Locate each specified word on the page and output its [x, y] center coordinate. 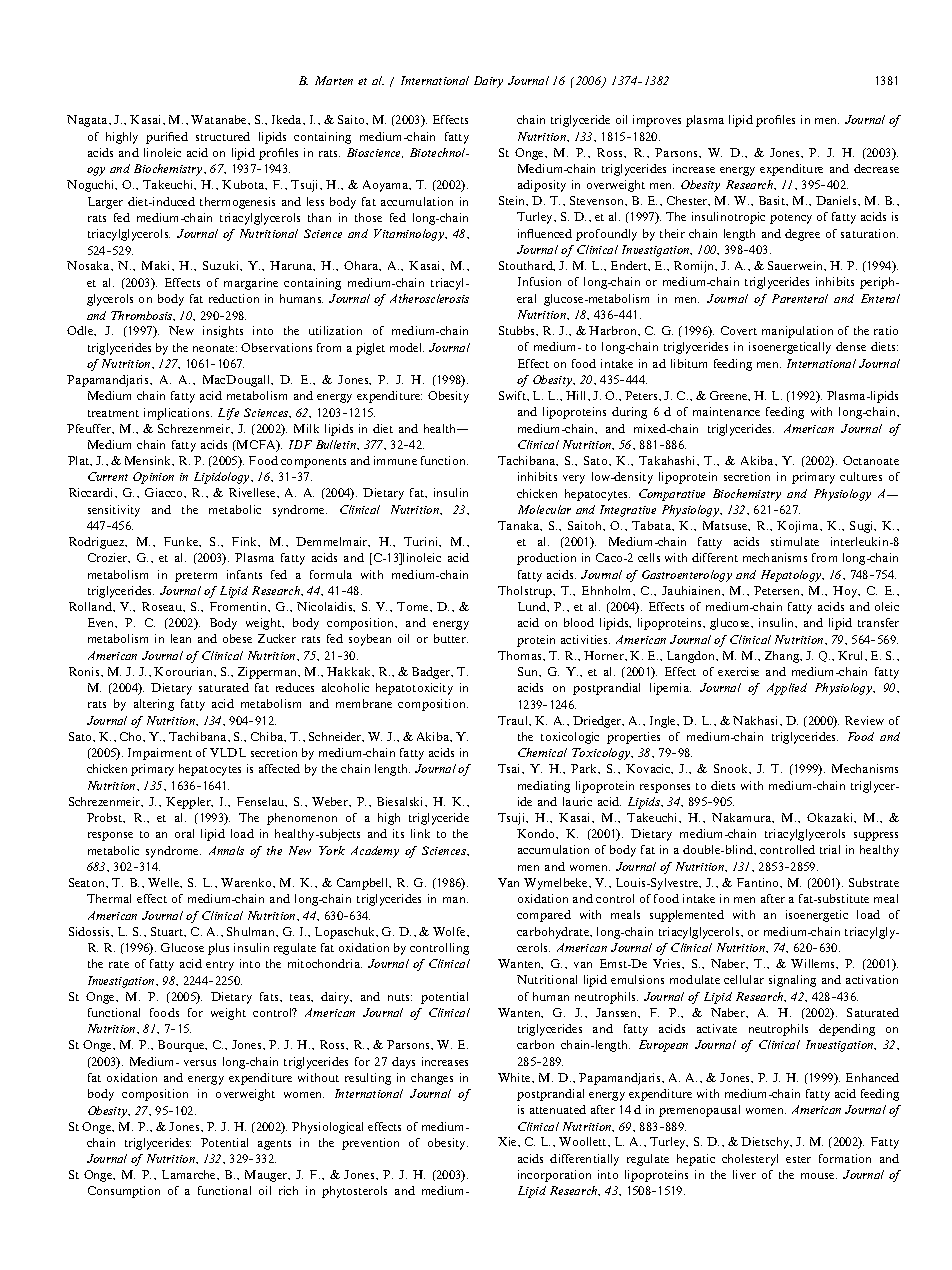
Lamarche [190, 1175]
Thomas [521, 656]
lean [181, 638]
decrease [876, 168]
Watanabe [220, 120]
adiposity [542, 186]
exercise [738, 671]
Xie [508, 1141]
